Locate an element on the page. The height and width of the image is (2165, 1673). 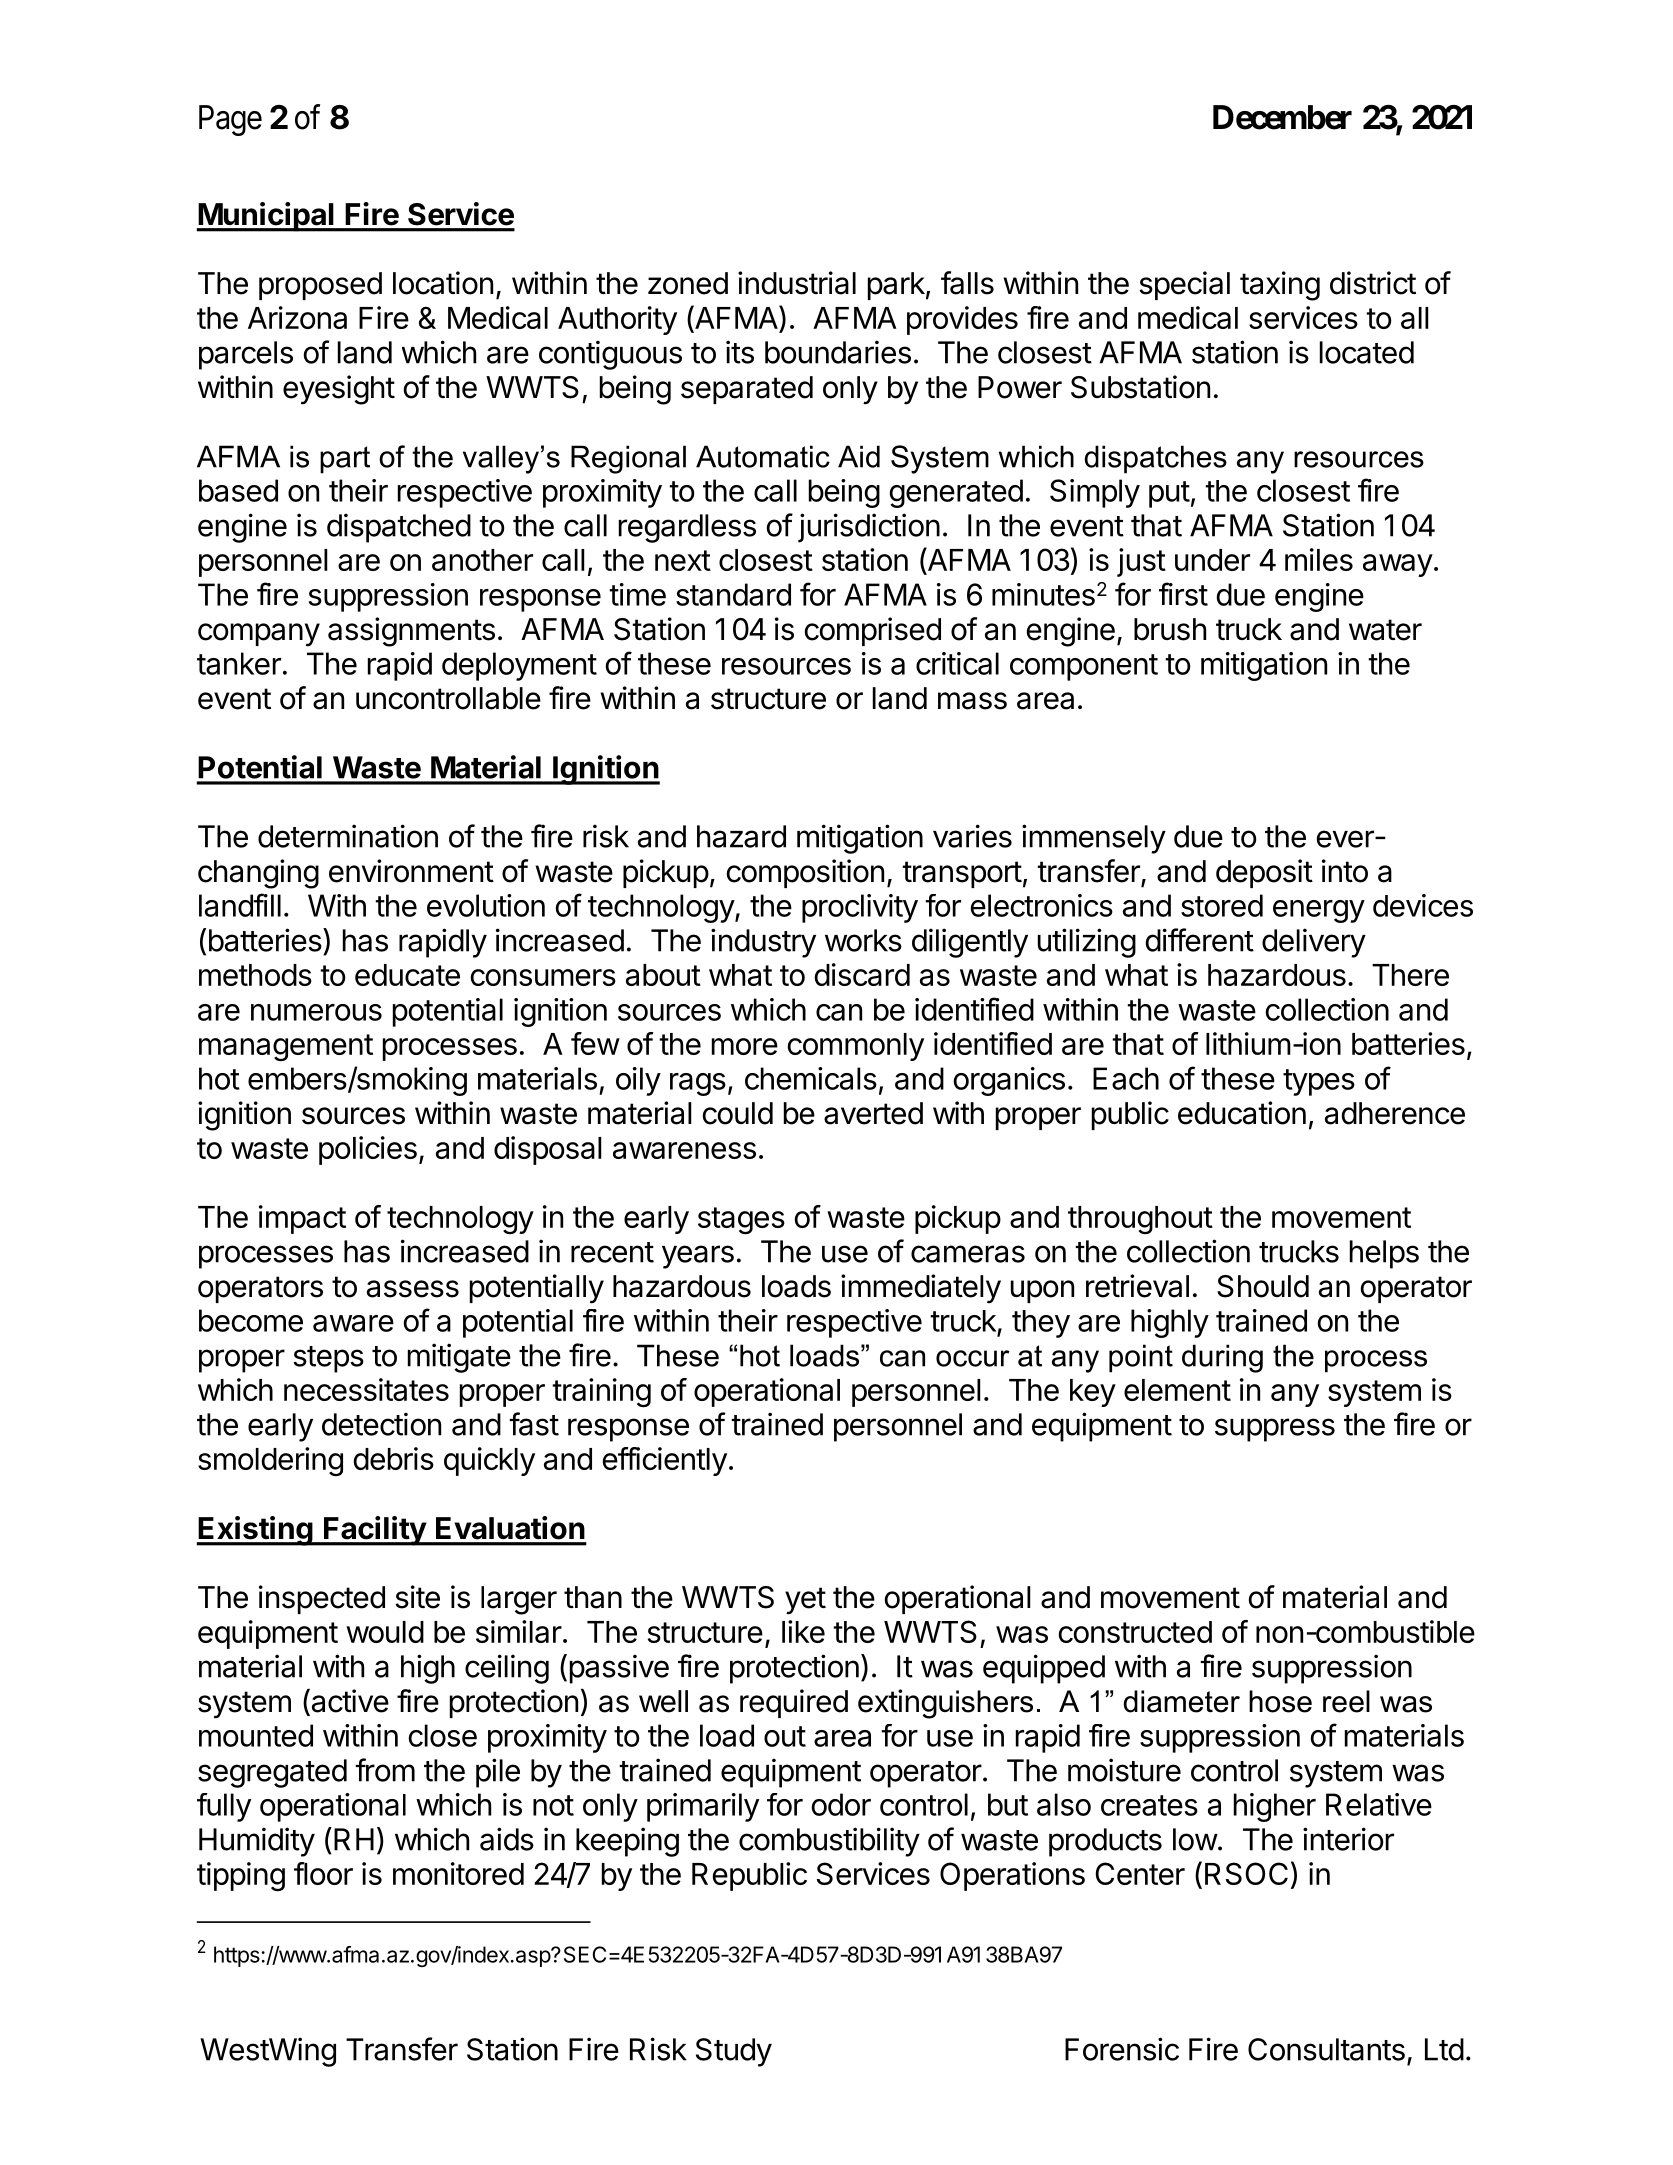
assignments is located at coordinates (411, 632).
